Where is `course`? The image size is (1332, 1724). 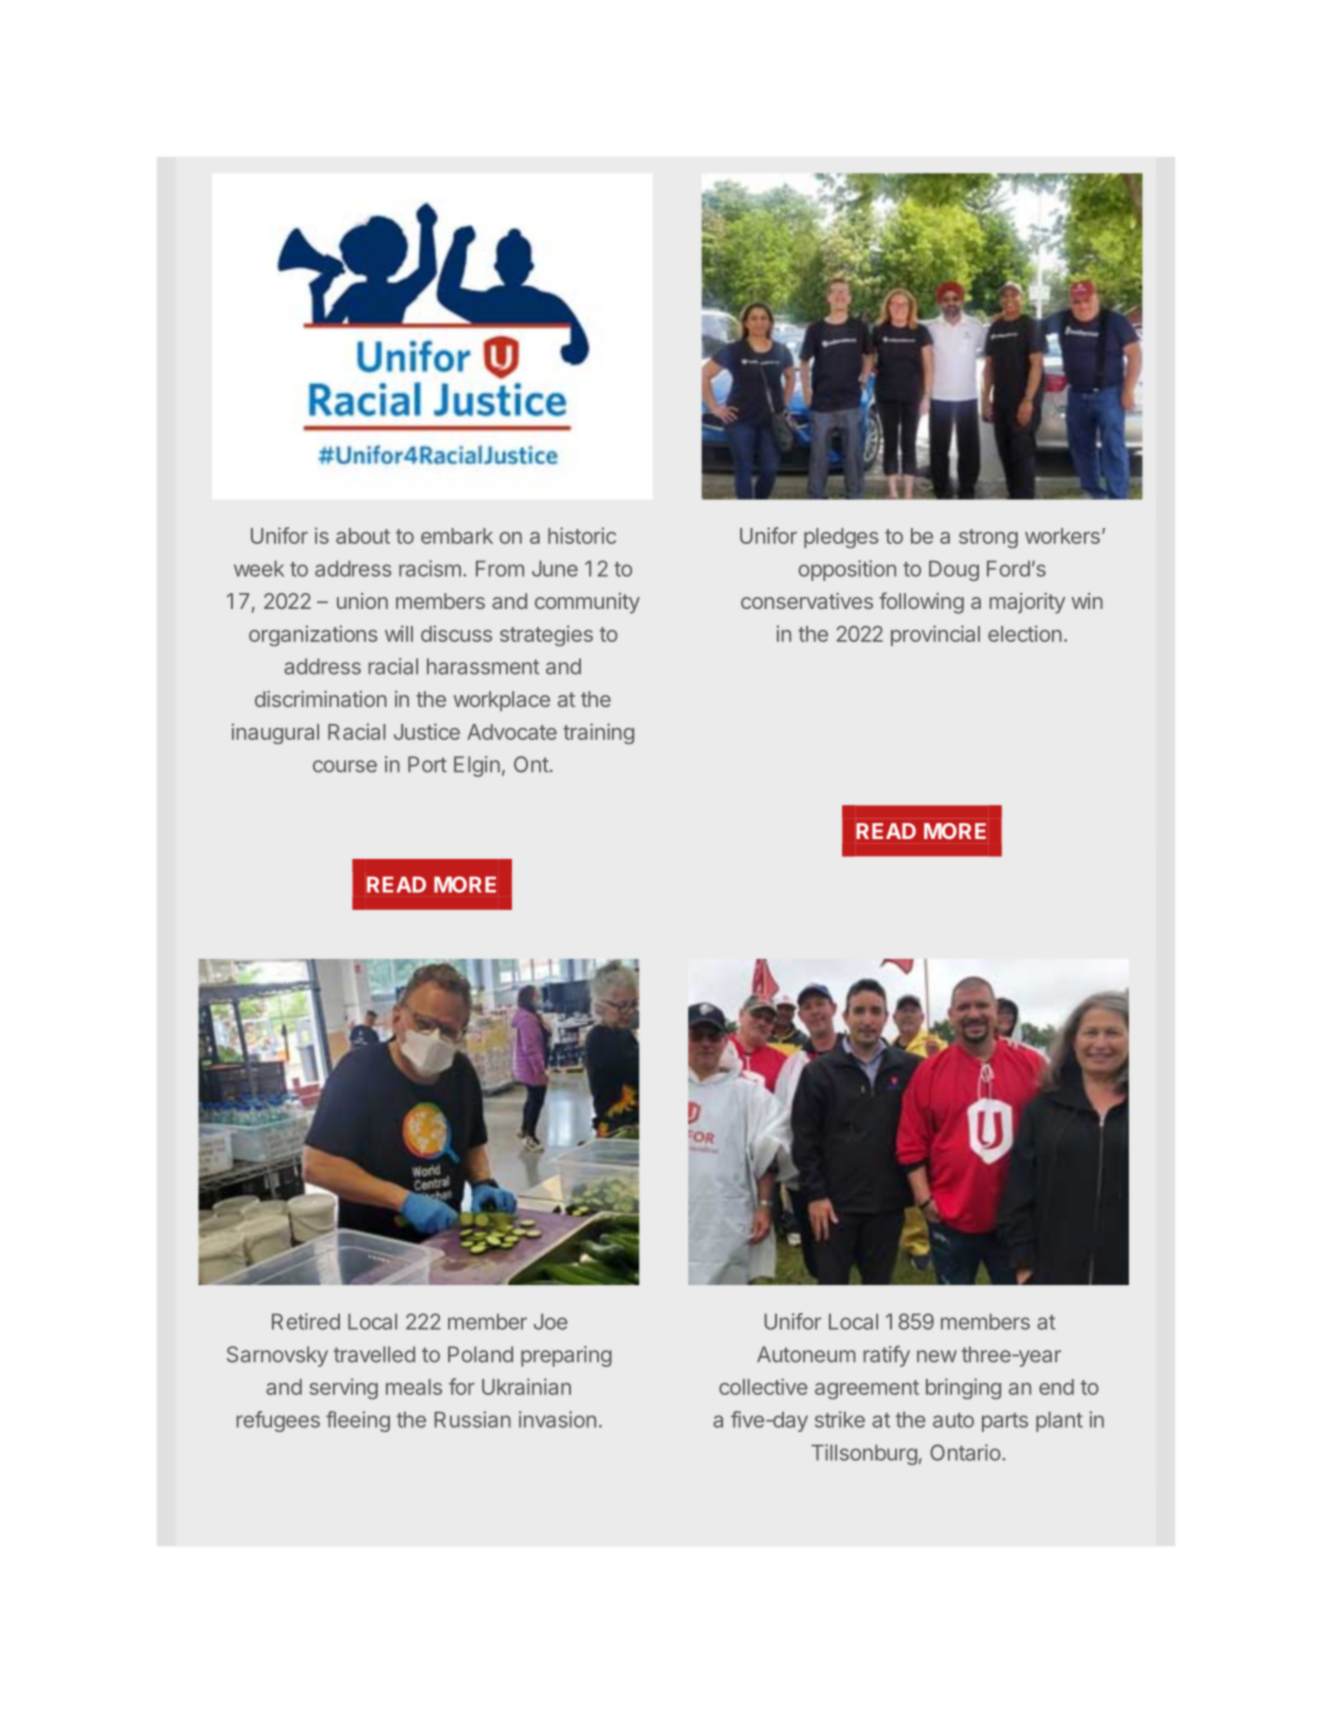
course is located at coordinates (345, 766).
